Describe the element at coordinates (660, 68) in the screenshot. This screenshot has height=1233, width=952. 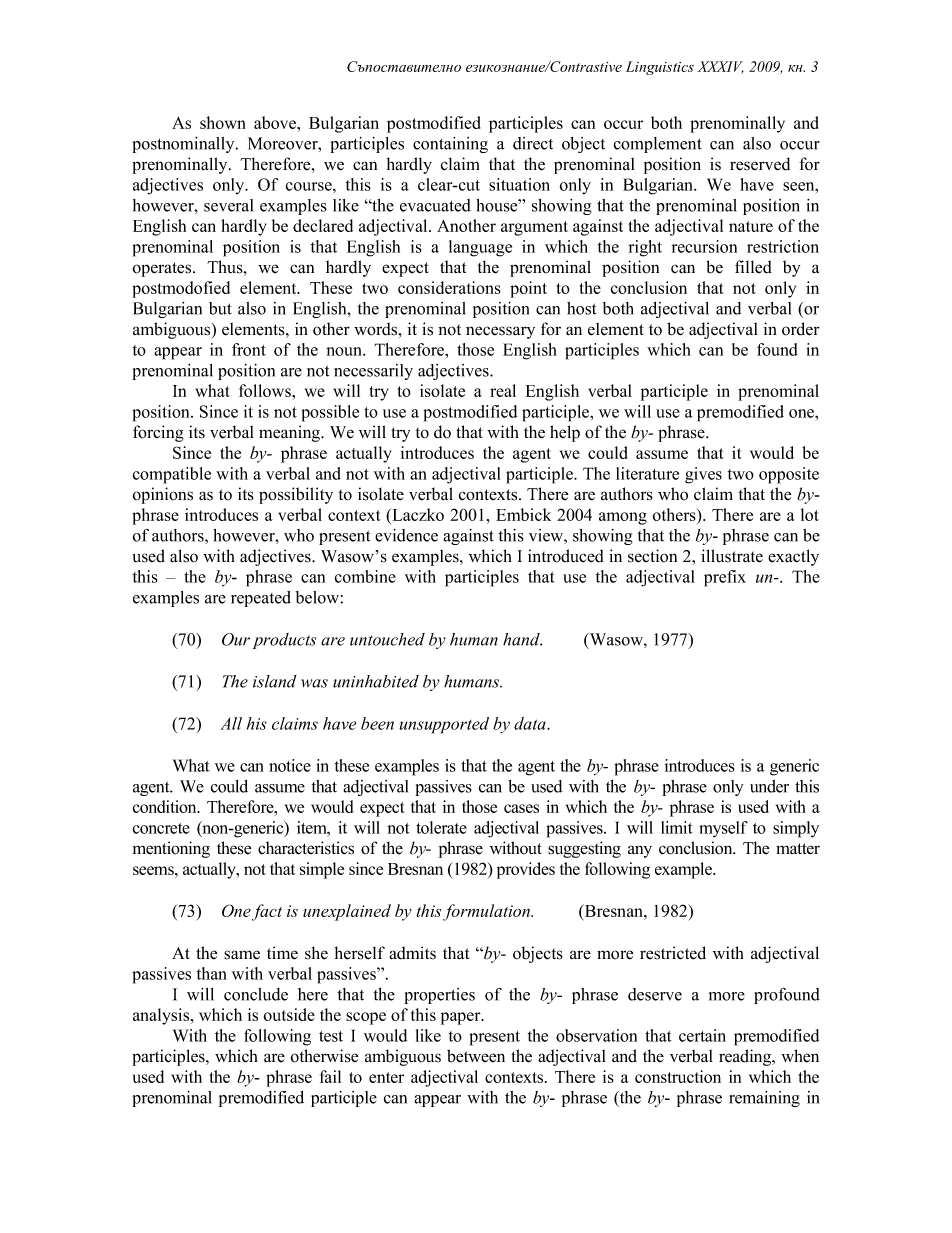
I see `Linguistics` at that location.
